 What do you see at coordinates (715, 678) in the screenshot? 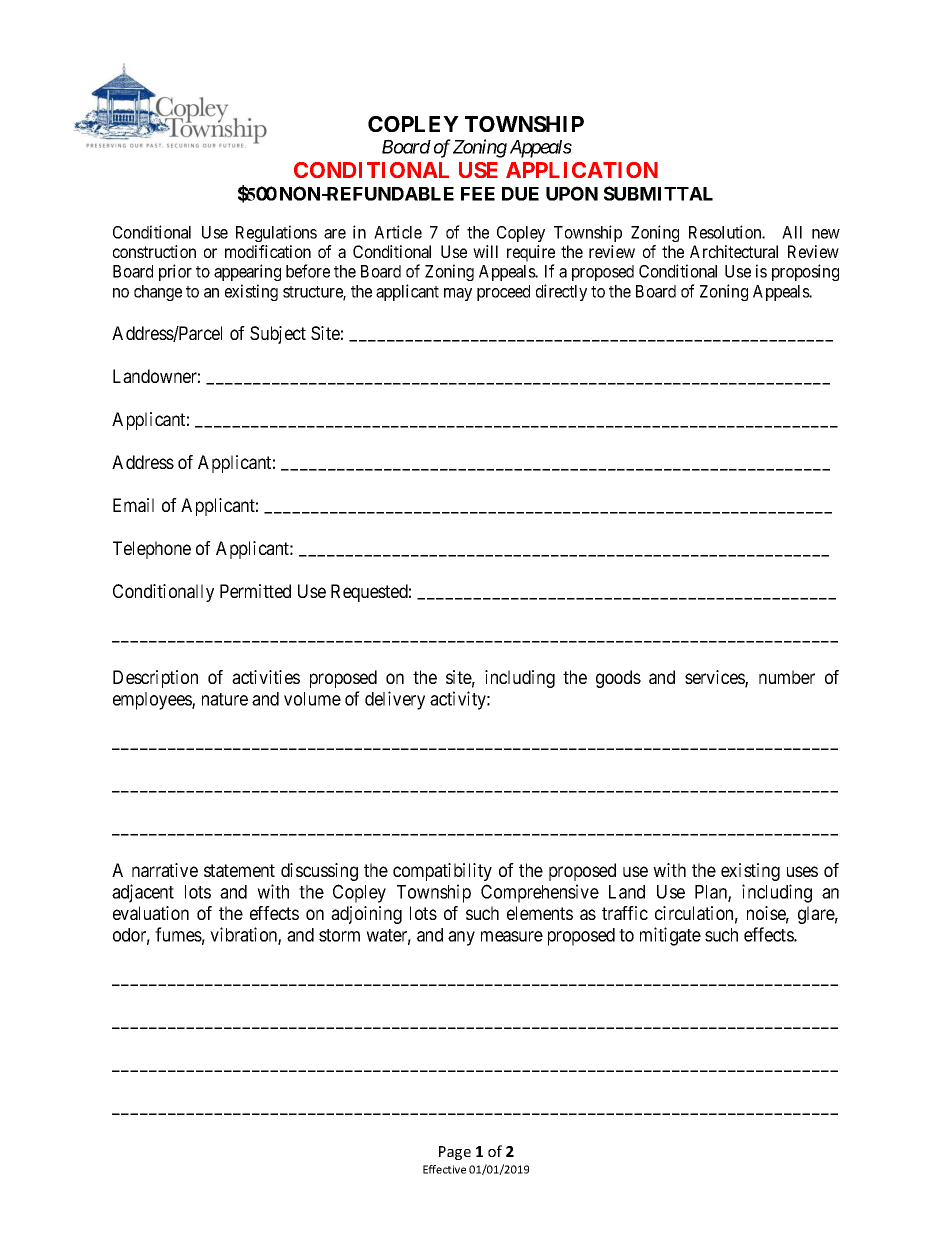
I see `services` at bounding box center [715, 678].
